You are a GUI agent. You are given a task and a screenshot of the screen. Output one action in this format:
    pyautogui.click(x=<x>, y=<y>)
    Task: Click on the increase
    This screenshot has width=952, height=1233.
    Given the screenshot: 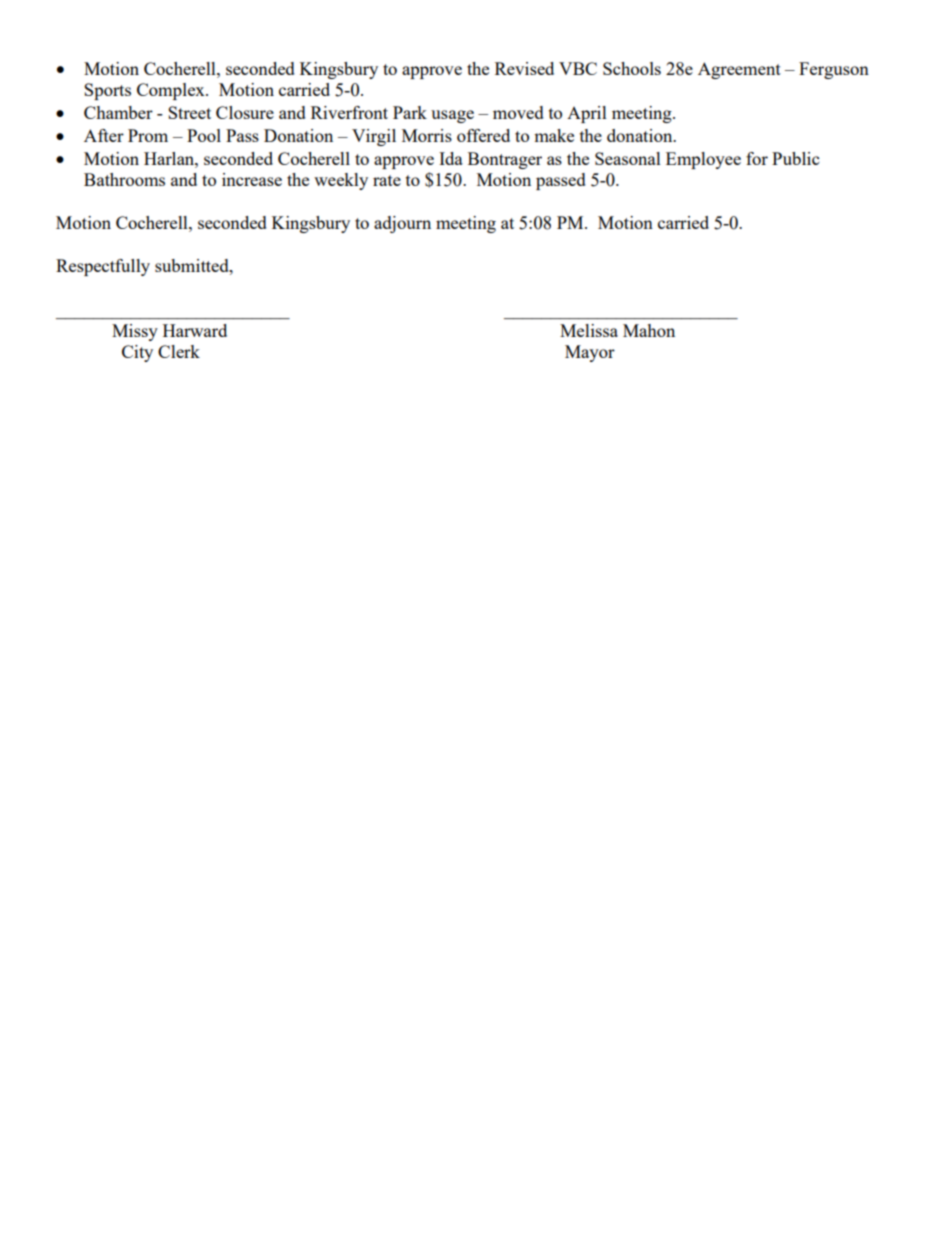 What is the action you would take?
    pyautogui.click(x=252, y=179)
